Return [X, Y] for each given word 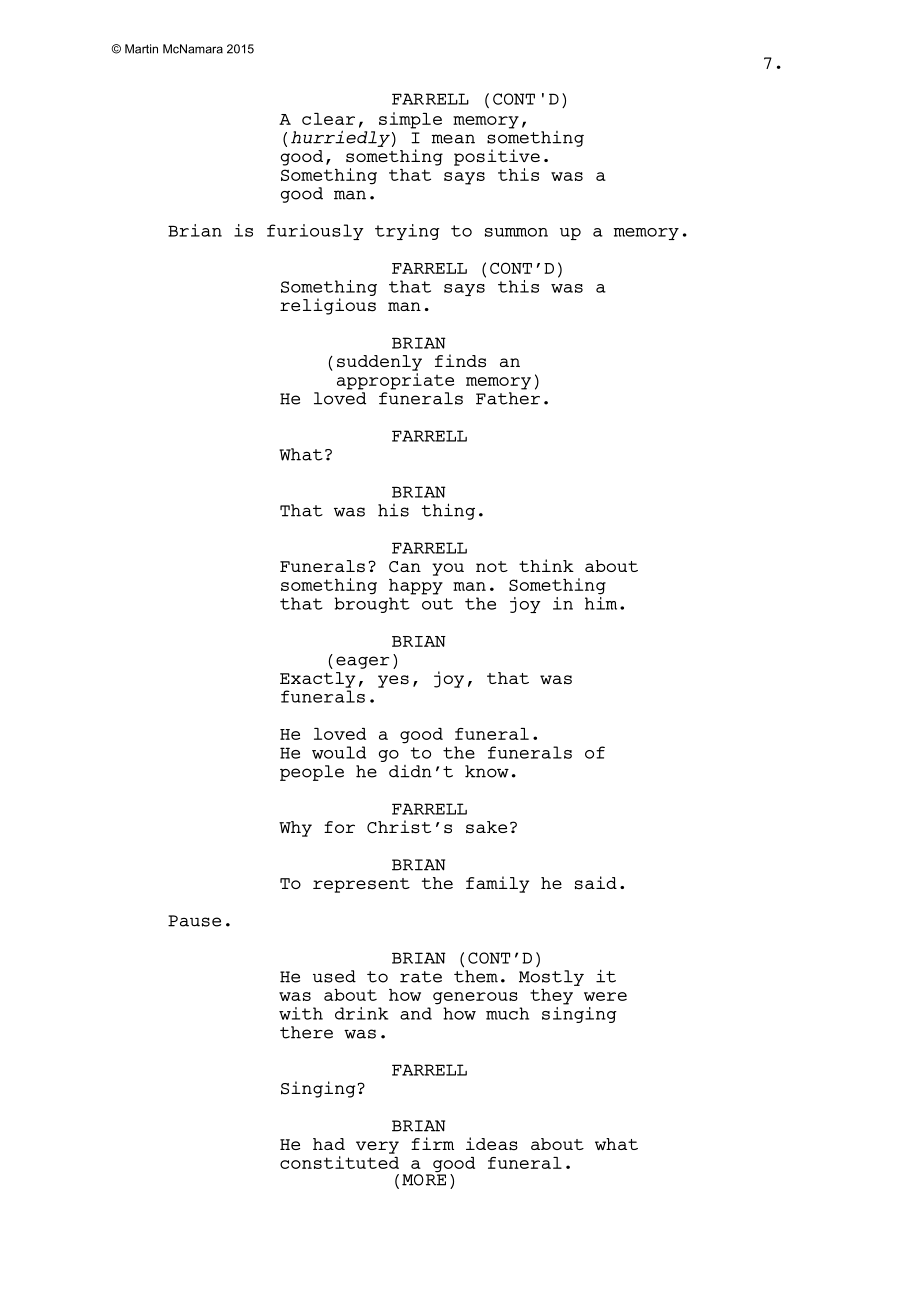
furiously [315, 232]
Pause [194, 921]
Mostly [551, 978]
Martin [141, 49]
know [487, 771]
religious [328, 306]
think [546, 565]
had [329, 1144]
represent [361, 885]
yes [393, 681]
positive [497, 157]
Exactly [317, 680]
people [312, 773]
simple [410, 120]
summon [516, 232]
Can [405, 566]
